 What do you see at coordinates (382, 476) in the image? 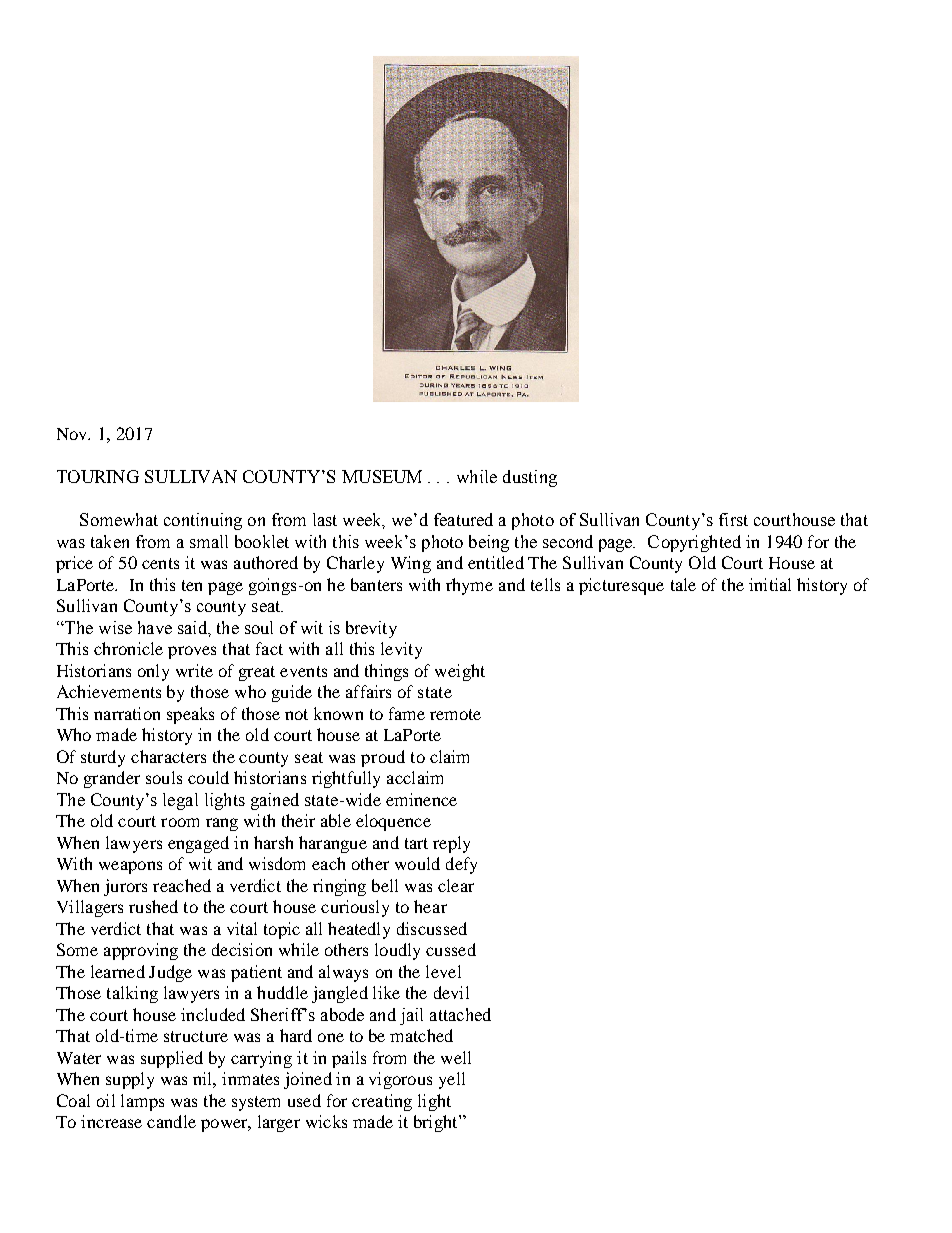
I see `MUSEUM` at bounding box center [382, 476].
